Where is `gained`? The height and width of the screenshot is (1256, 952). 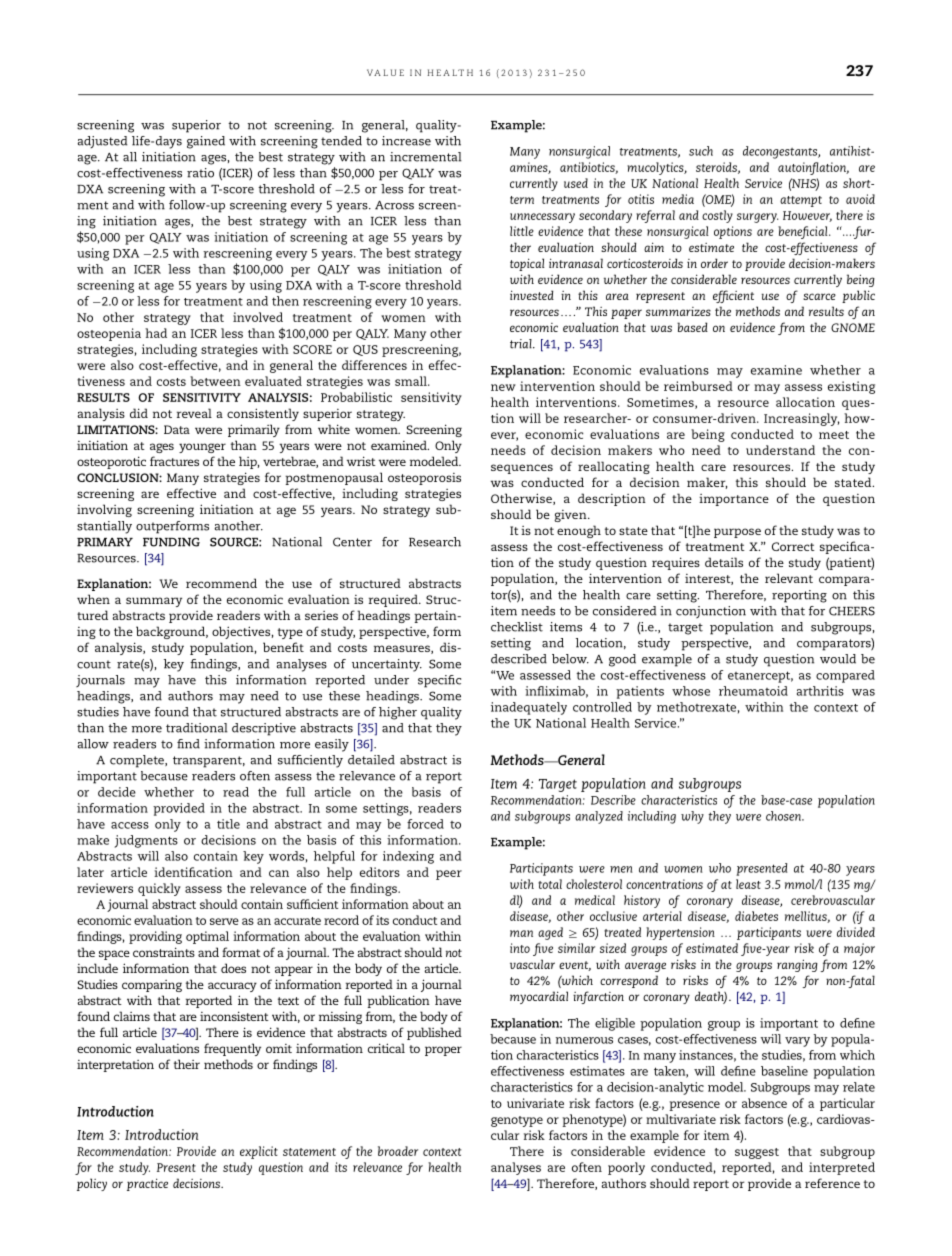
gained is located at coordinates (206, 142).
